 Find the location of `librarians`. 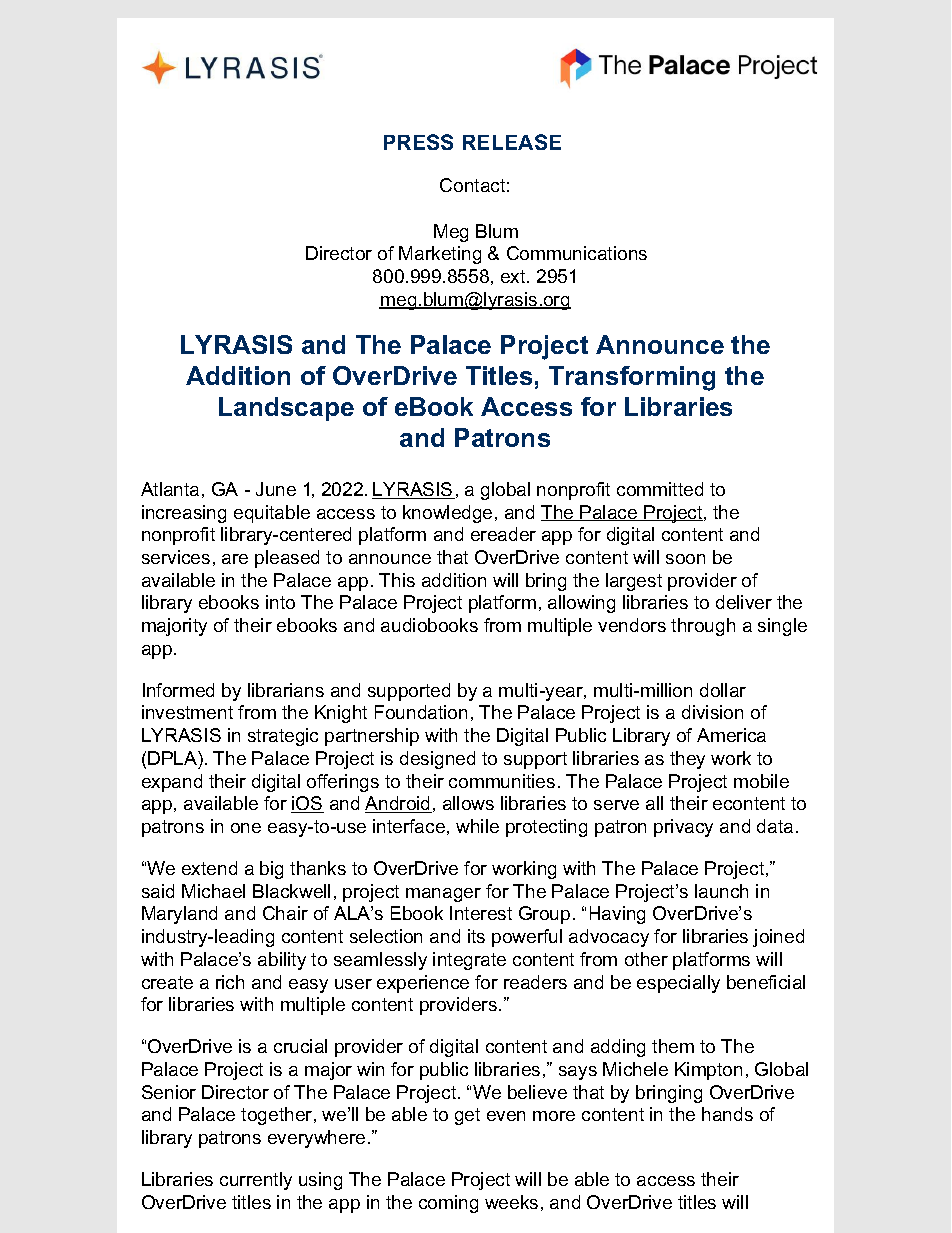

librarians is located at coordinates (286, 690).
